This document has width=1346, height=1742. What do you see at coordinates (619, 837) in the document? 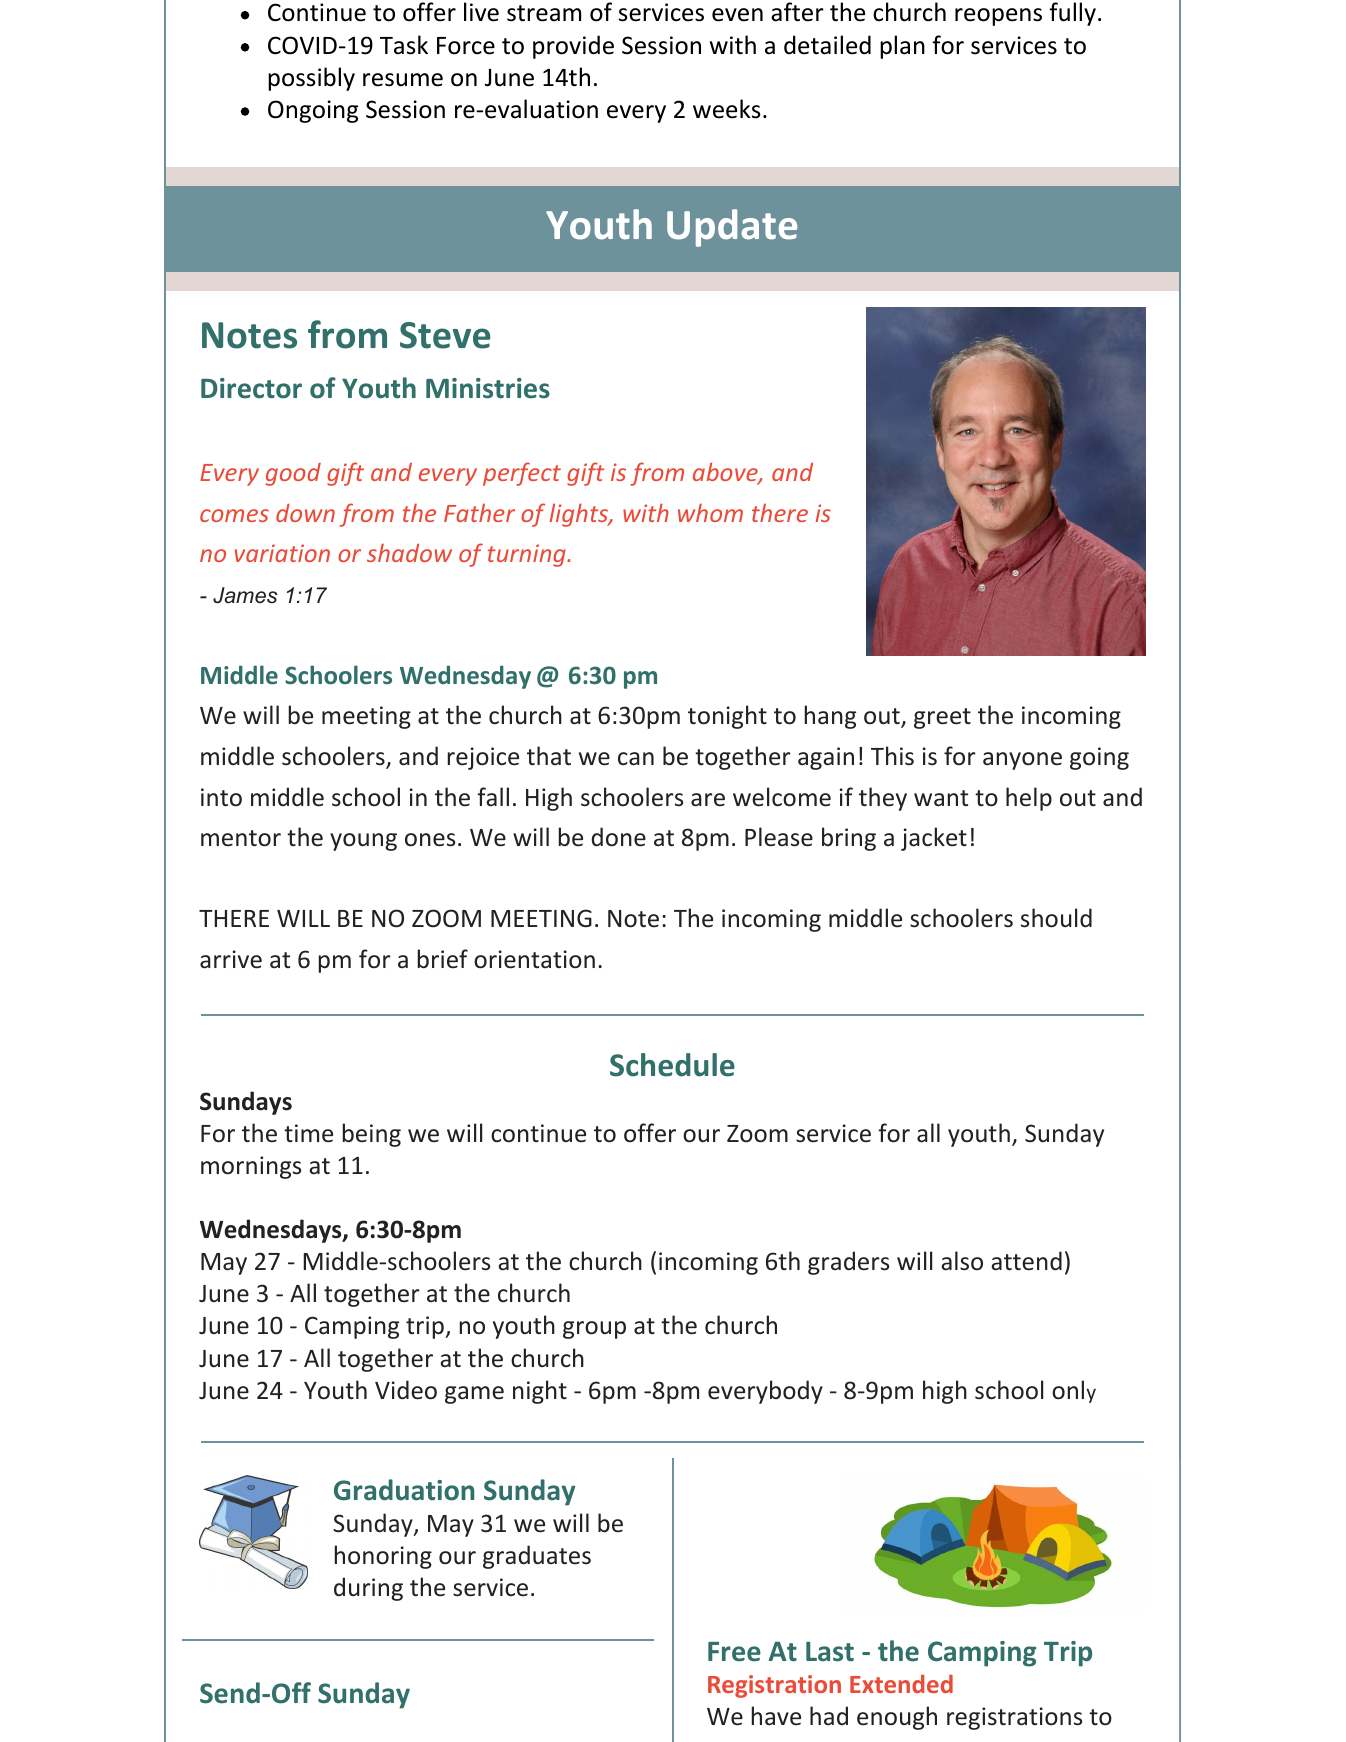
I see `done` at bounding box center [619, 837].
